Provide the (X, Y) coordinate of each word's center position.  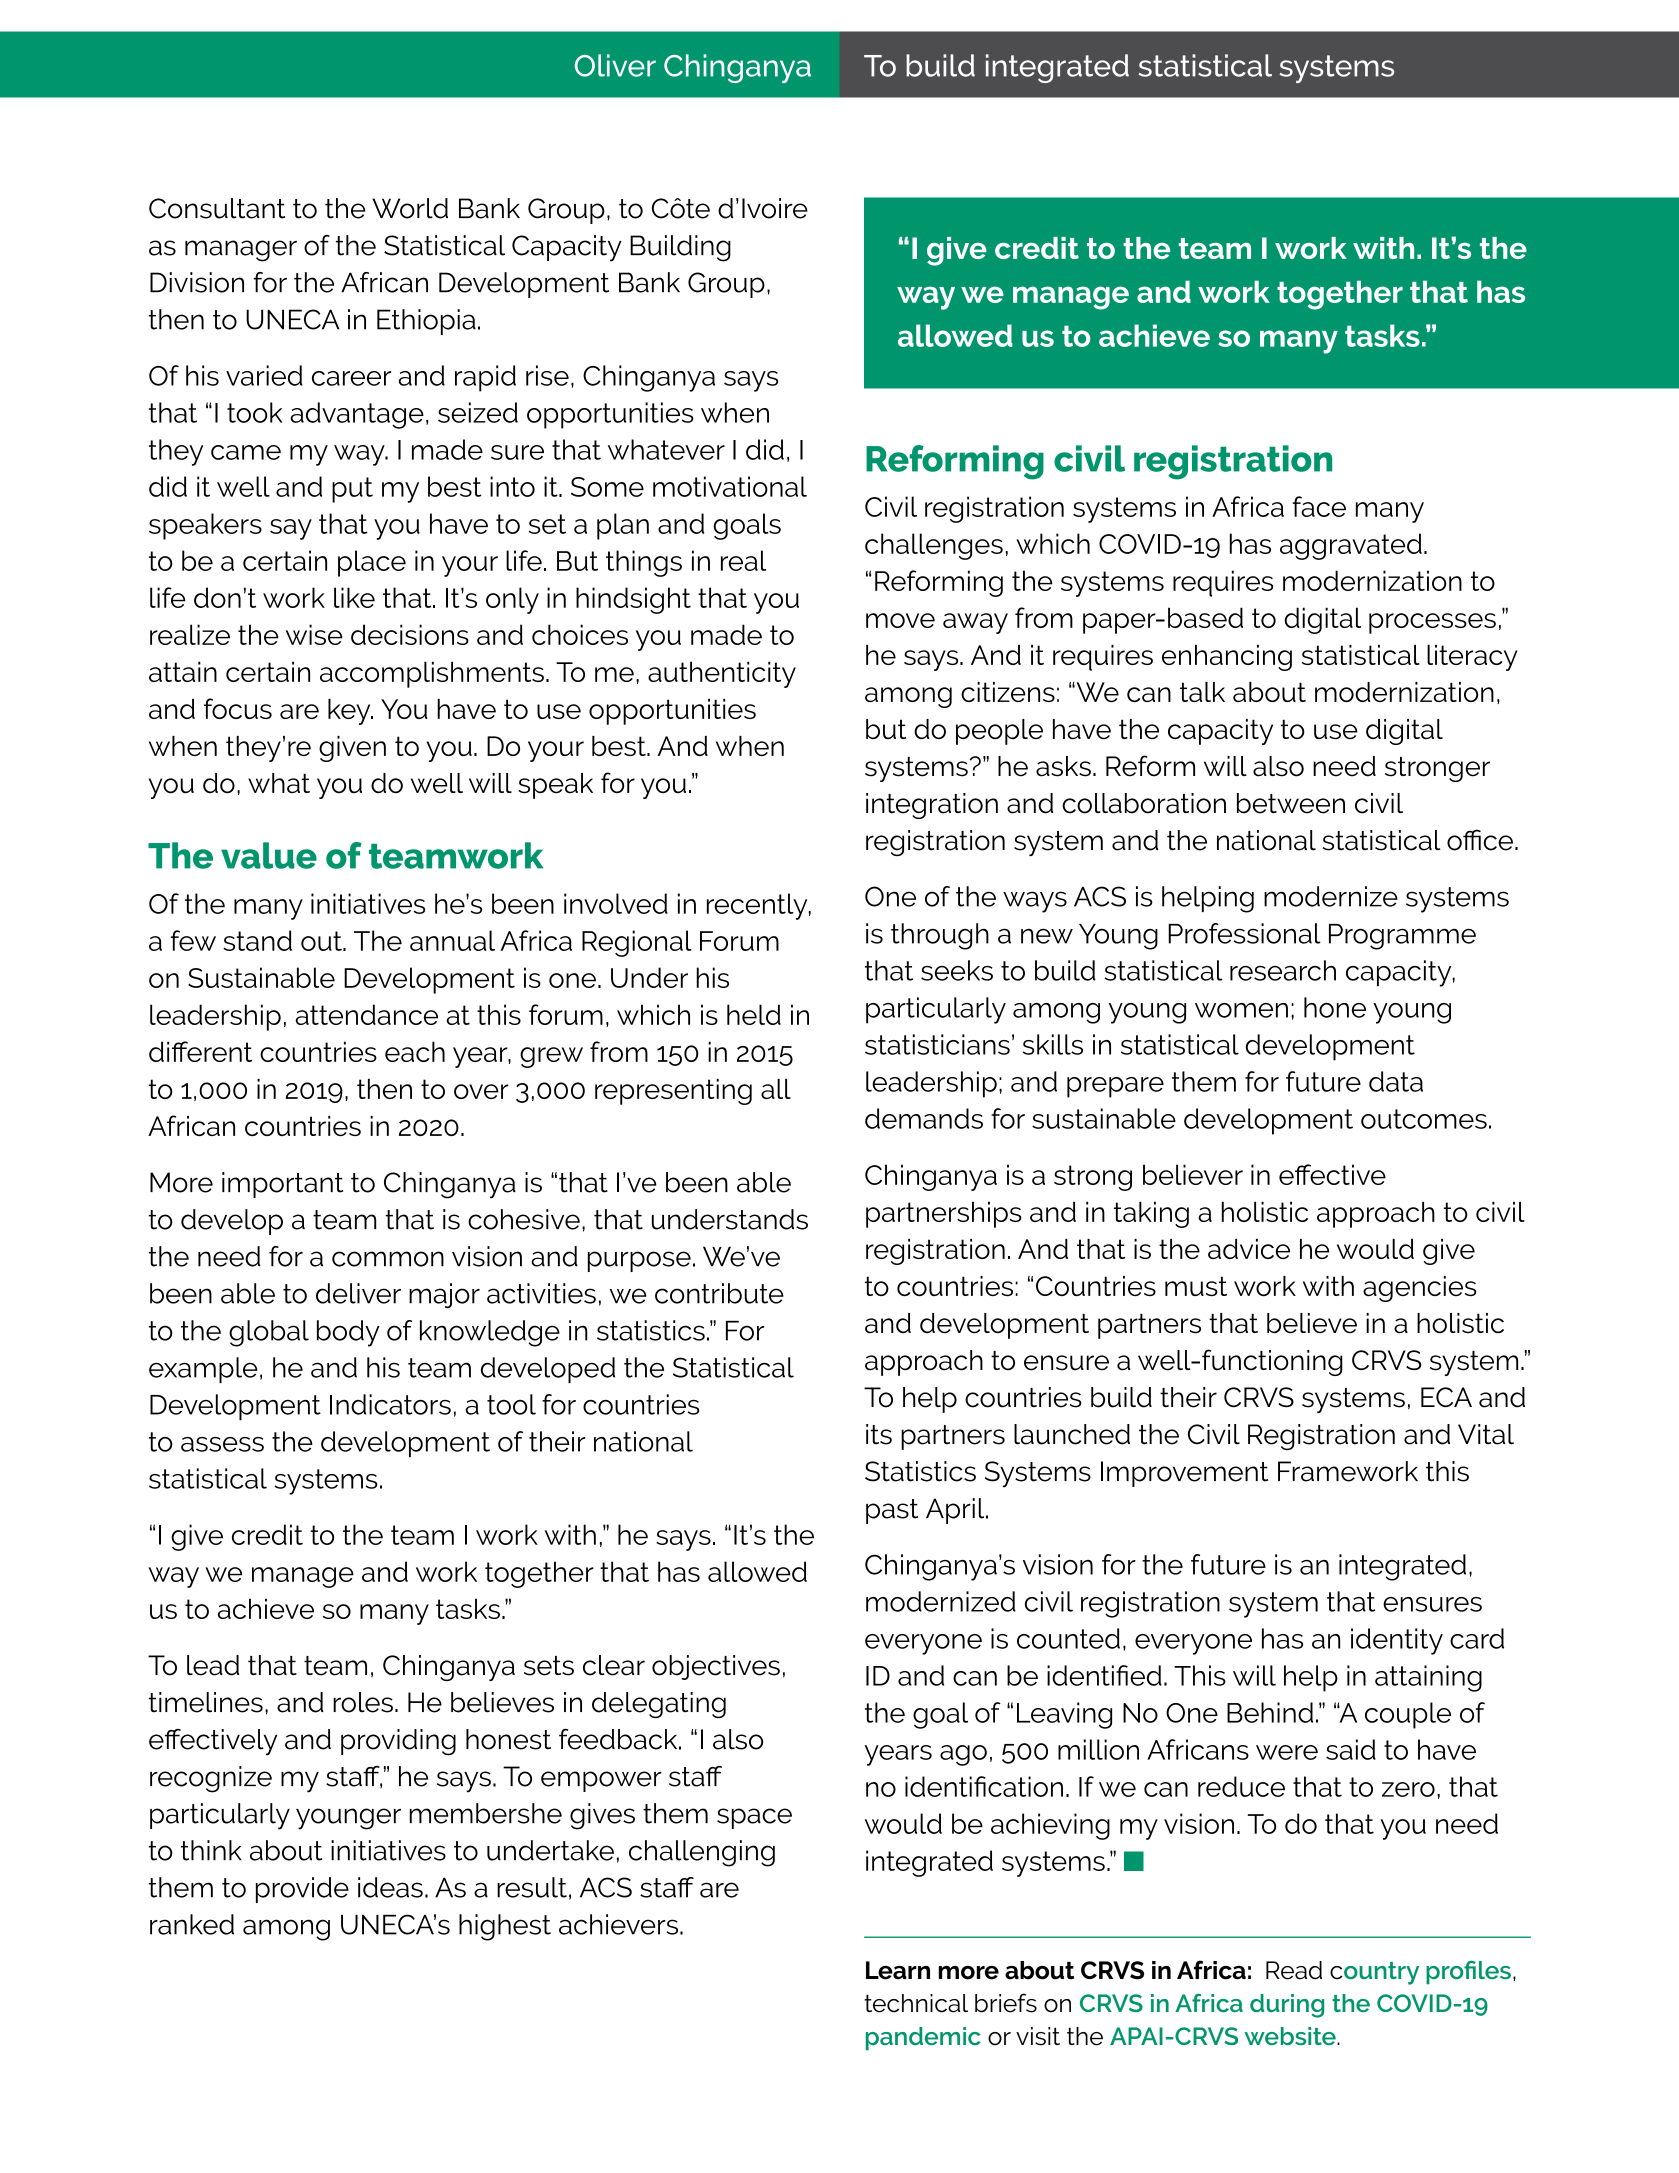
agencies (1419, 1289)
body (348, 1333)
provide (302, 1890)
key (350, 712)
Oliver (615, 65)
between (1291, 803)
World (410, 208)
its (879, 1434)
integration (932, 806)
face (1319, 506)
